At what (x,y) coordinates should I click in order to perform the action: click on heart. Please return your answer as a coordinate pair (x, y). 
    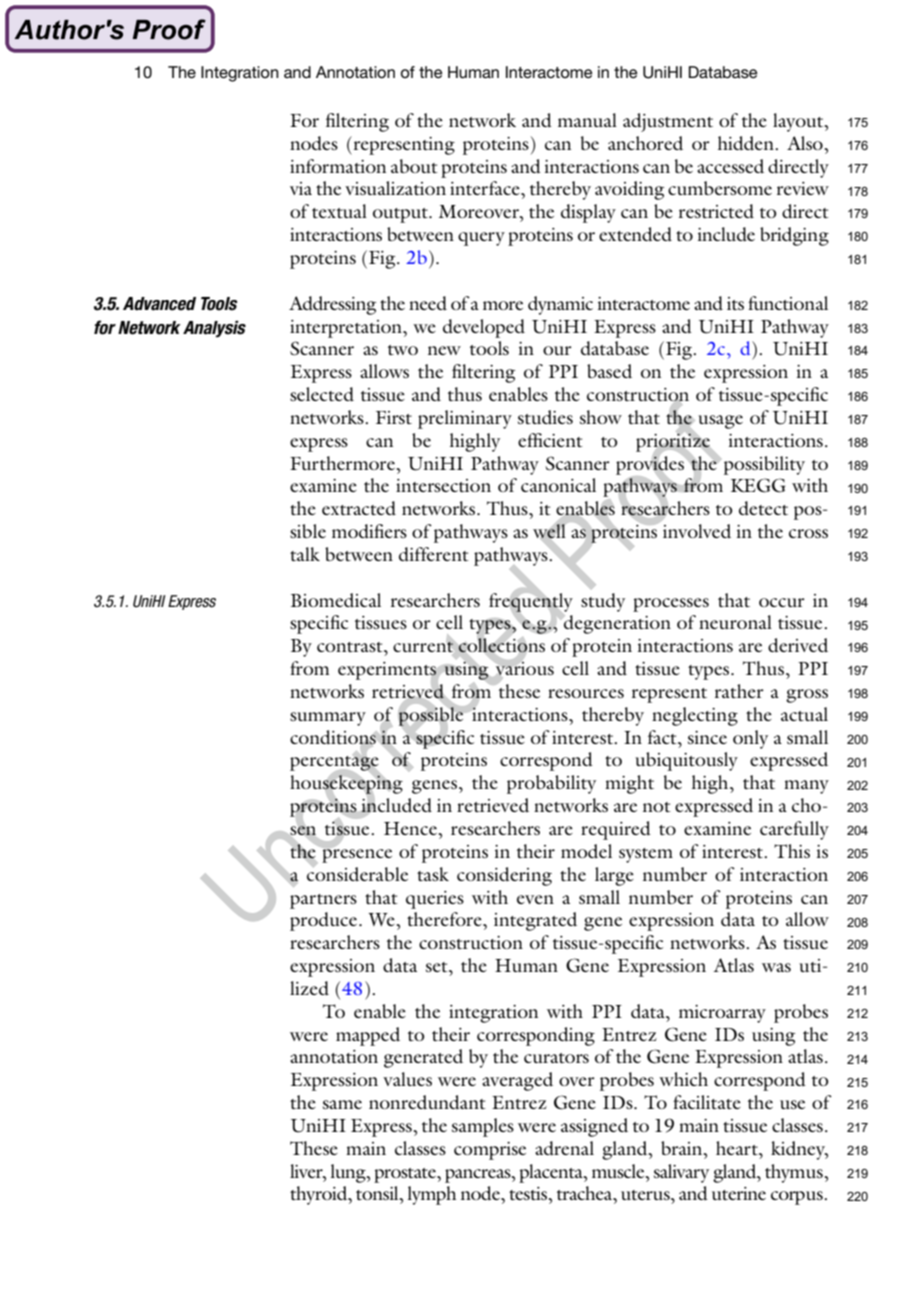
    Looking at the image, I should click on (738, 1148).
